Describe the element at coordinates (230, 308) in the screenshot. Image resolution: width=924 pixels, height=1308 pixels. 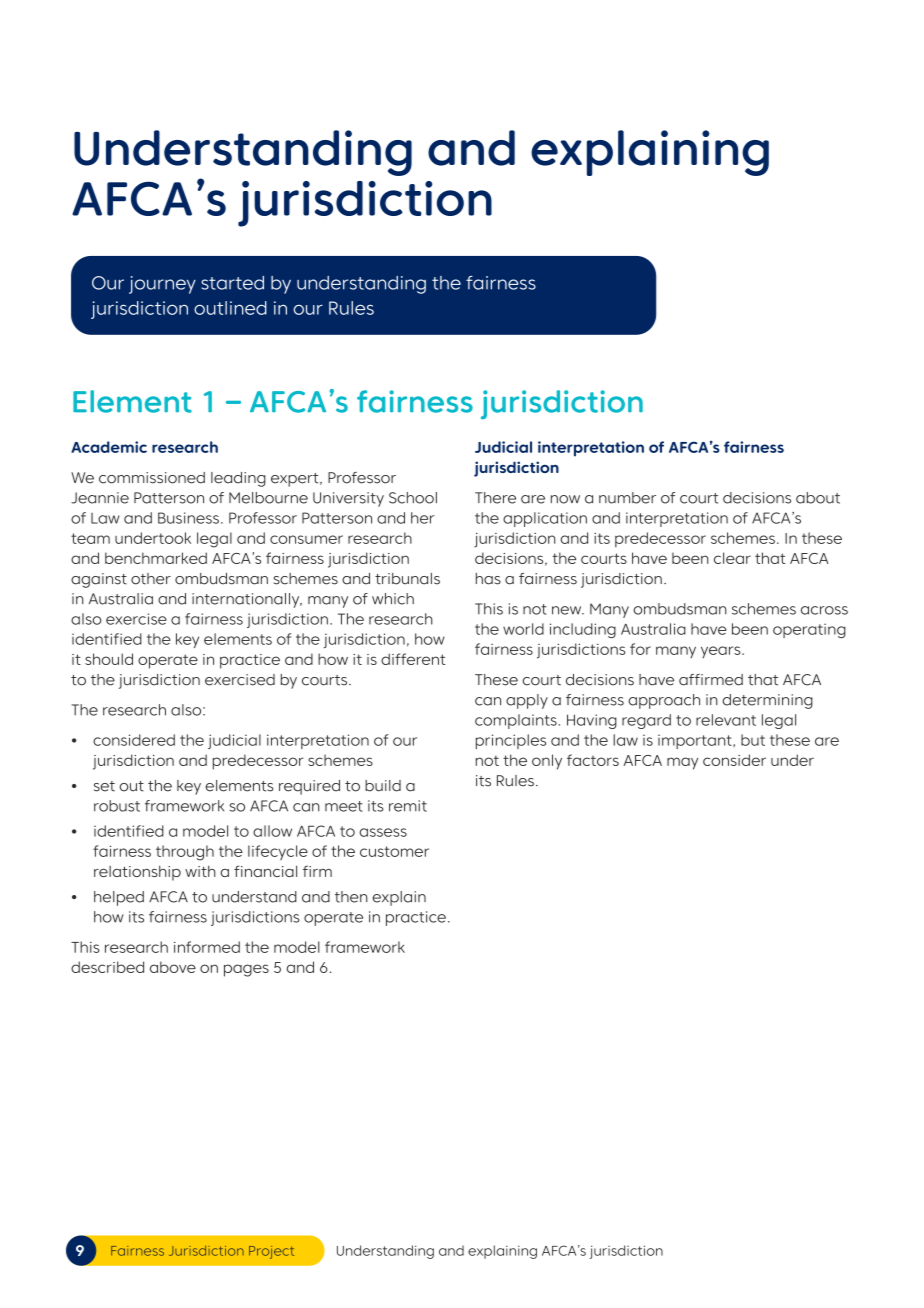
I see `outlined` at that location.
